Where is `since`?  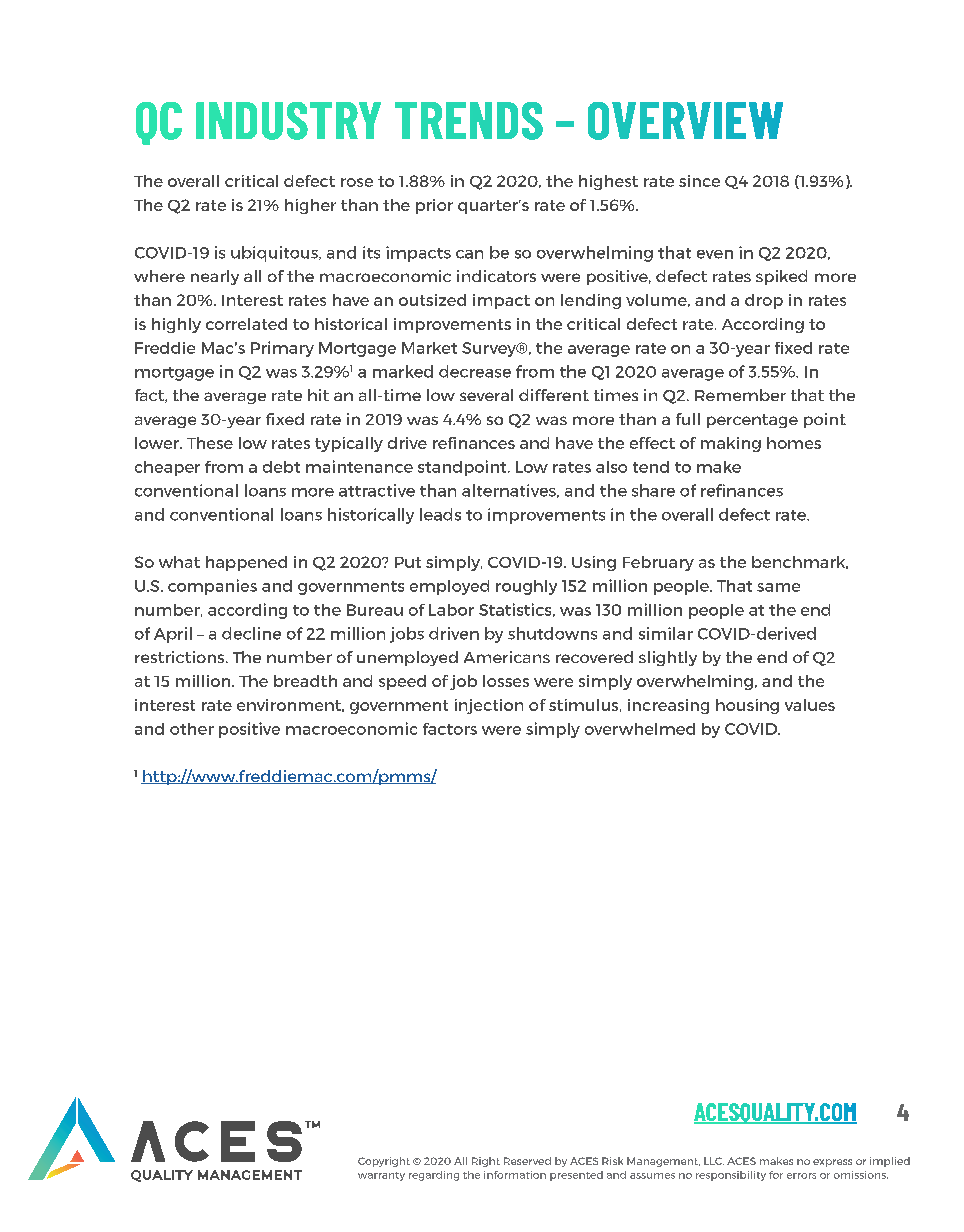 since is located at coordinates (699, 181).
